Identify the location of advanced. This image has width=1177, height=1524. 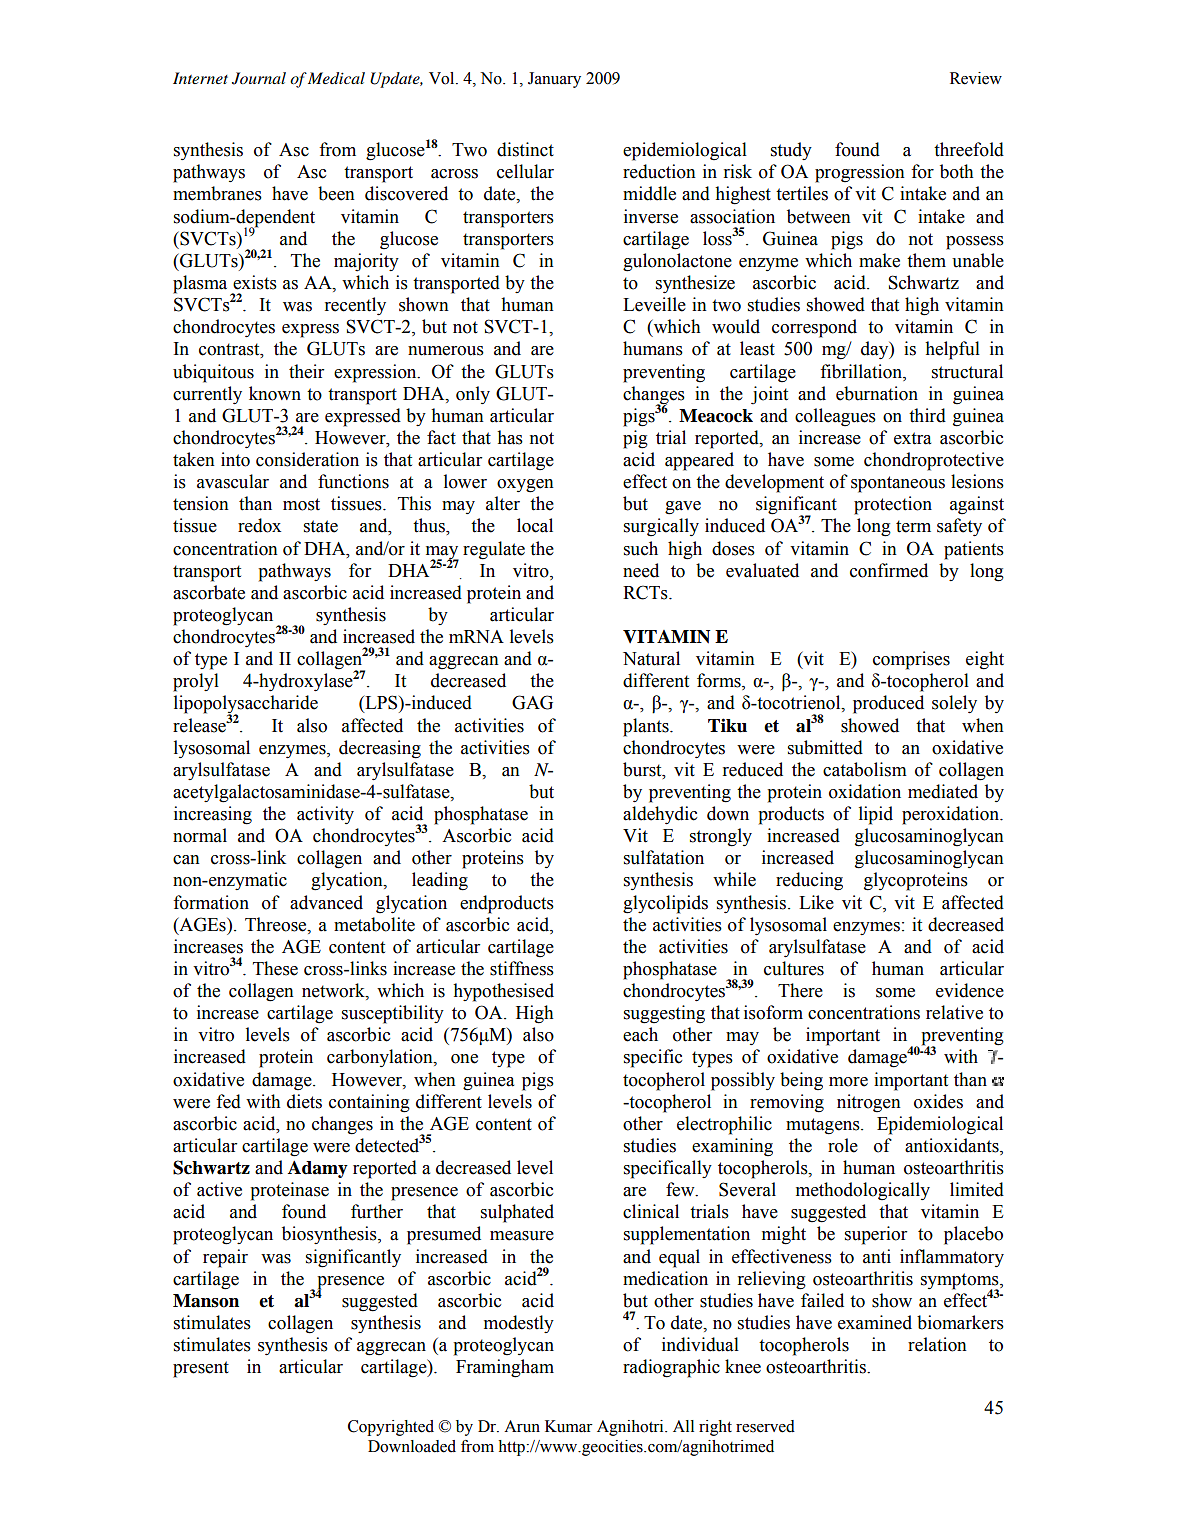
(326, 902).
